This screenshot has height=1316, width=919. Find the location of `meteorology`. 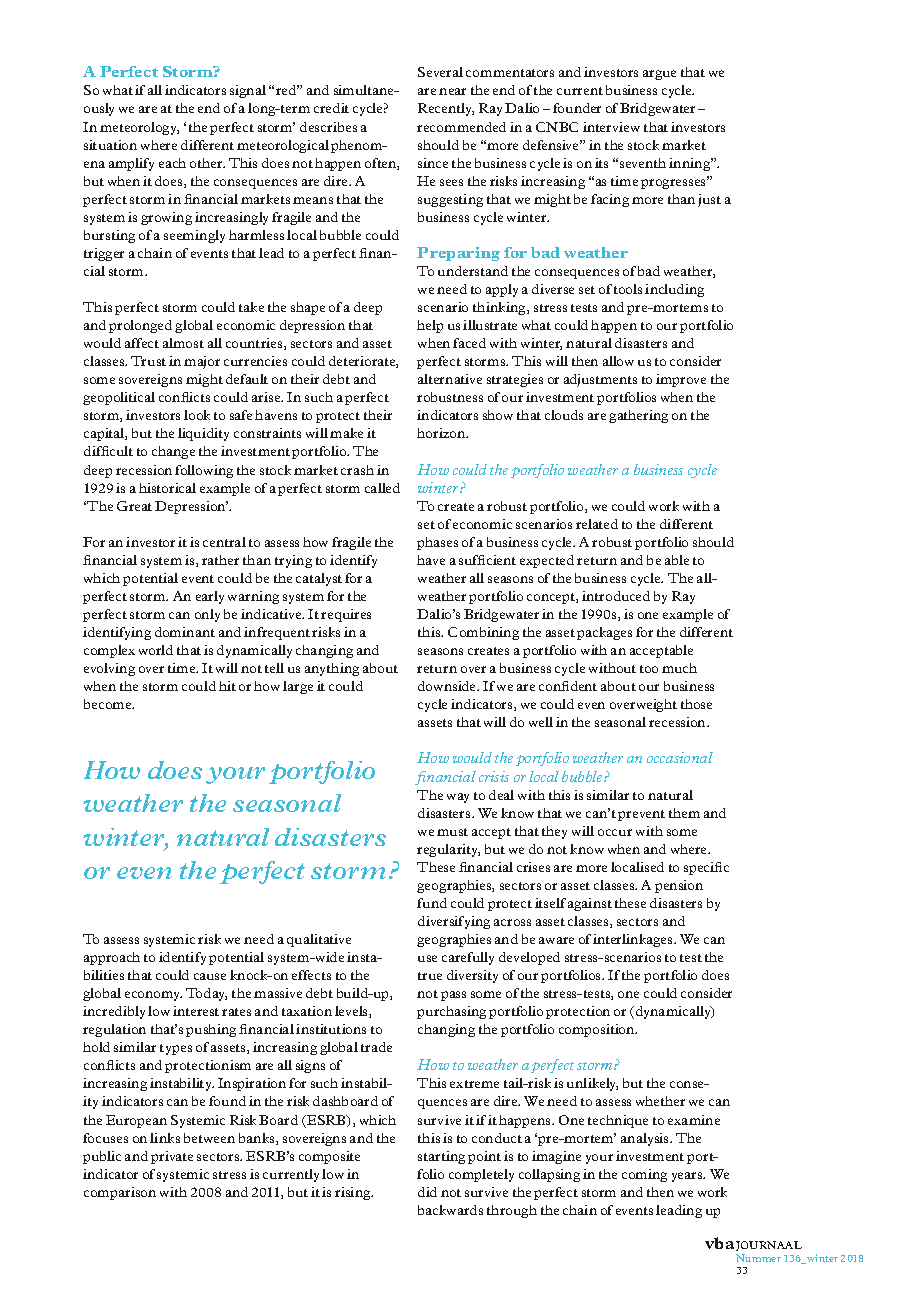

meteorology is located at coordinates (139, 128).
